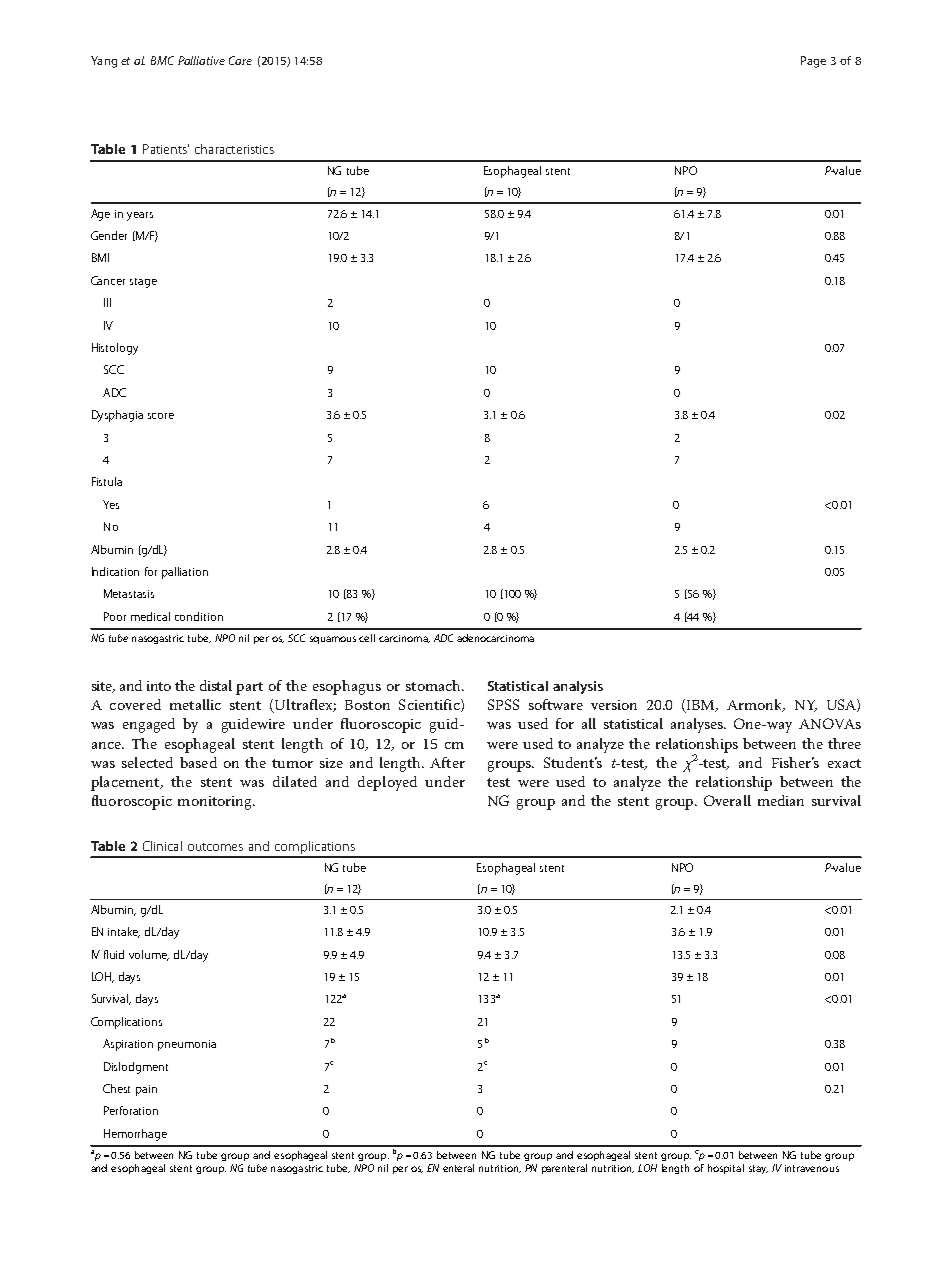 The image size is (952, 1270). What do you see at coordinates (143, 283) in the document?
I see `stage` at bounding box center [143, 283].
